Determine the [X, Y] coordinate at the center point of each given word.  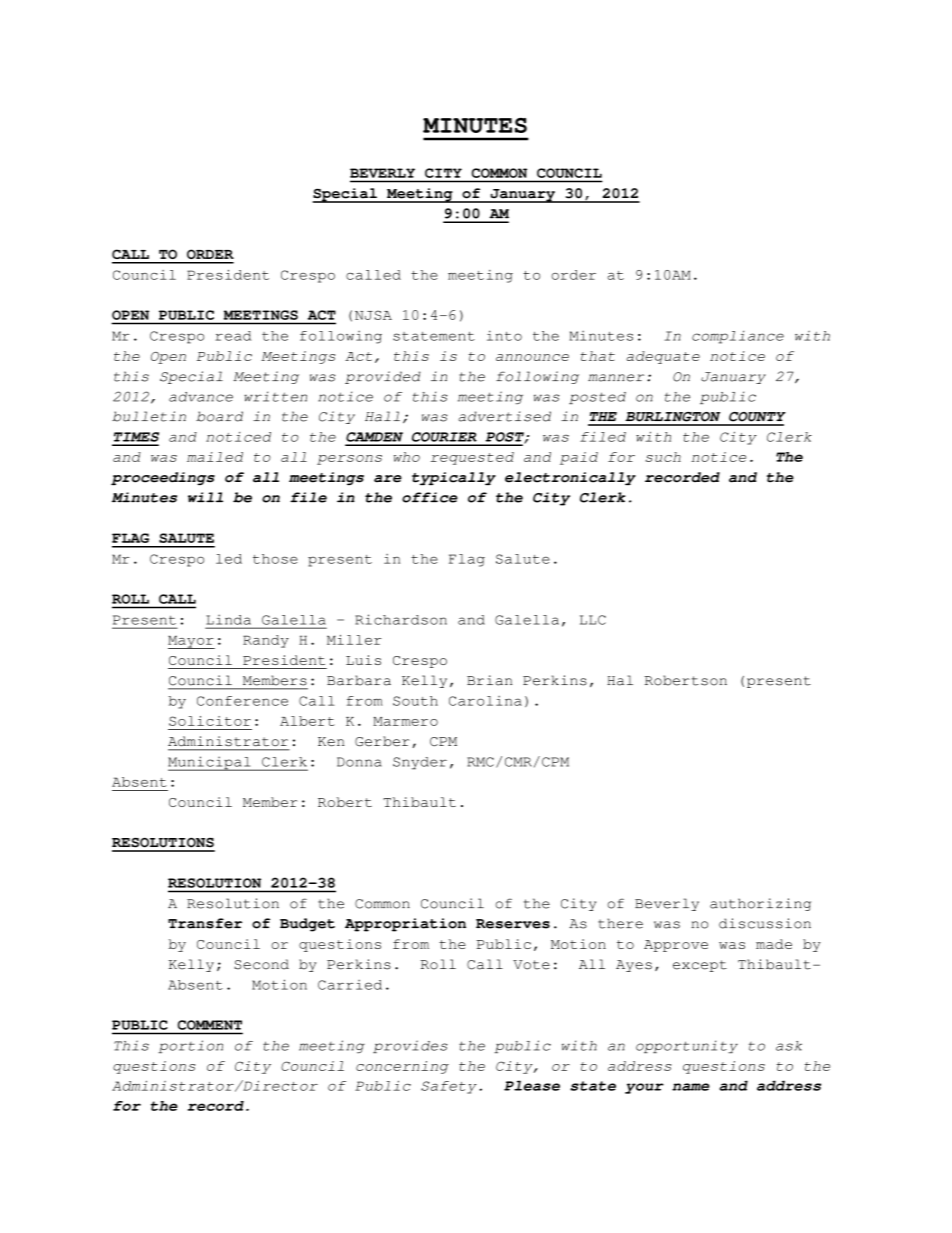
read [233, 336]
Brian [489, 680]
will [205, 497]
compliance [738, 337]
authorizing [760, 904]
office [430, 497]
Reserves [513, 924]
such [663, 457]
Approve [676, 946]
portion [190, 1046]
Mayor [191, 642]
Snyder [420, 763]
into [504, 335]
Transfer [205, 923]
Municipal [210, 763]
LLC [593, 620]
